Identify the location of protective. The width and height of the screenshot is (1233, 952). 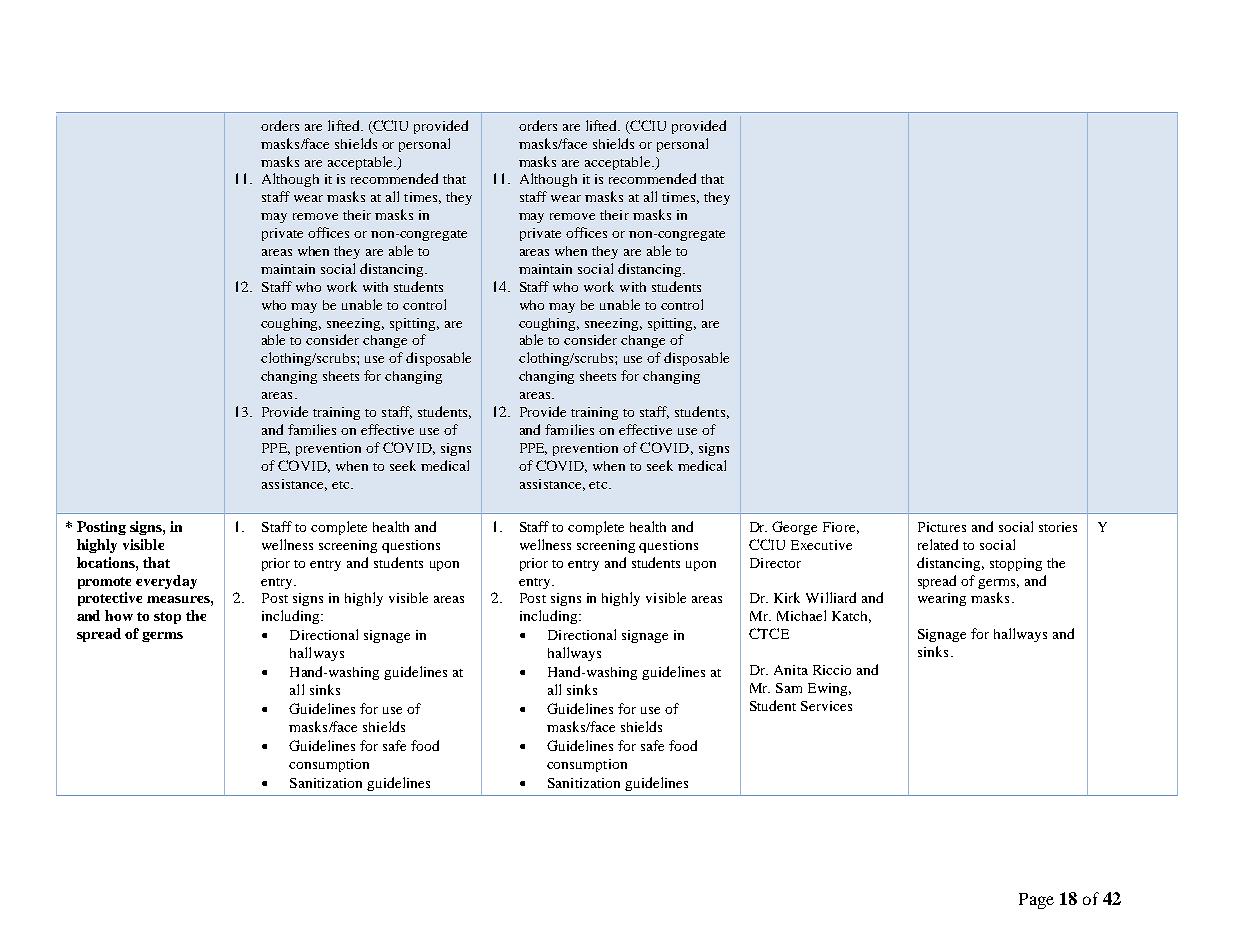
(110, 599).
